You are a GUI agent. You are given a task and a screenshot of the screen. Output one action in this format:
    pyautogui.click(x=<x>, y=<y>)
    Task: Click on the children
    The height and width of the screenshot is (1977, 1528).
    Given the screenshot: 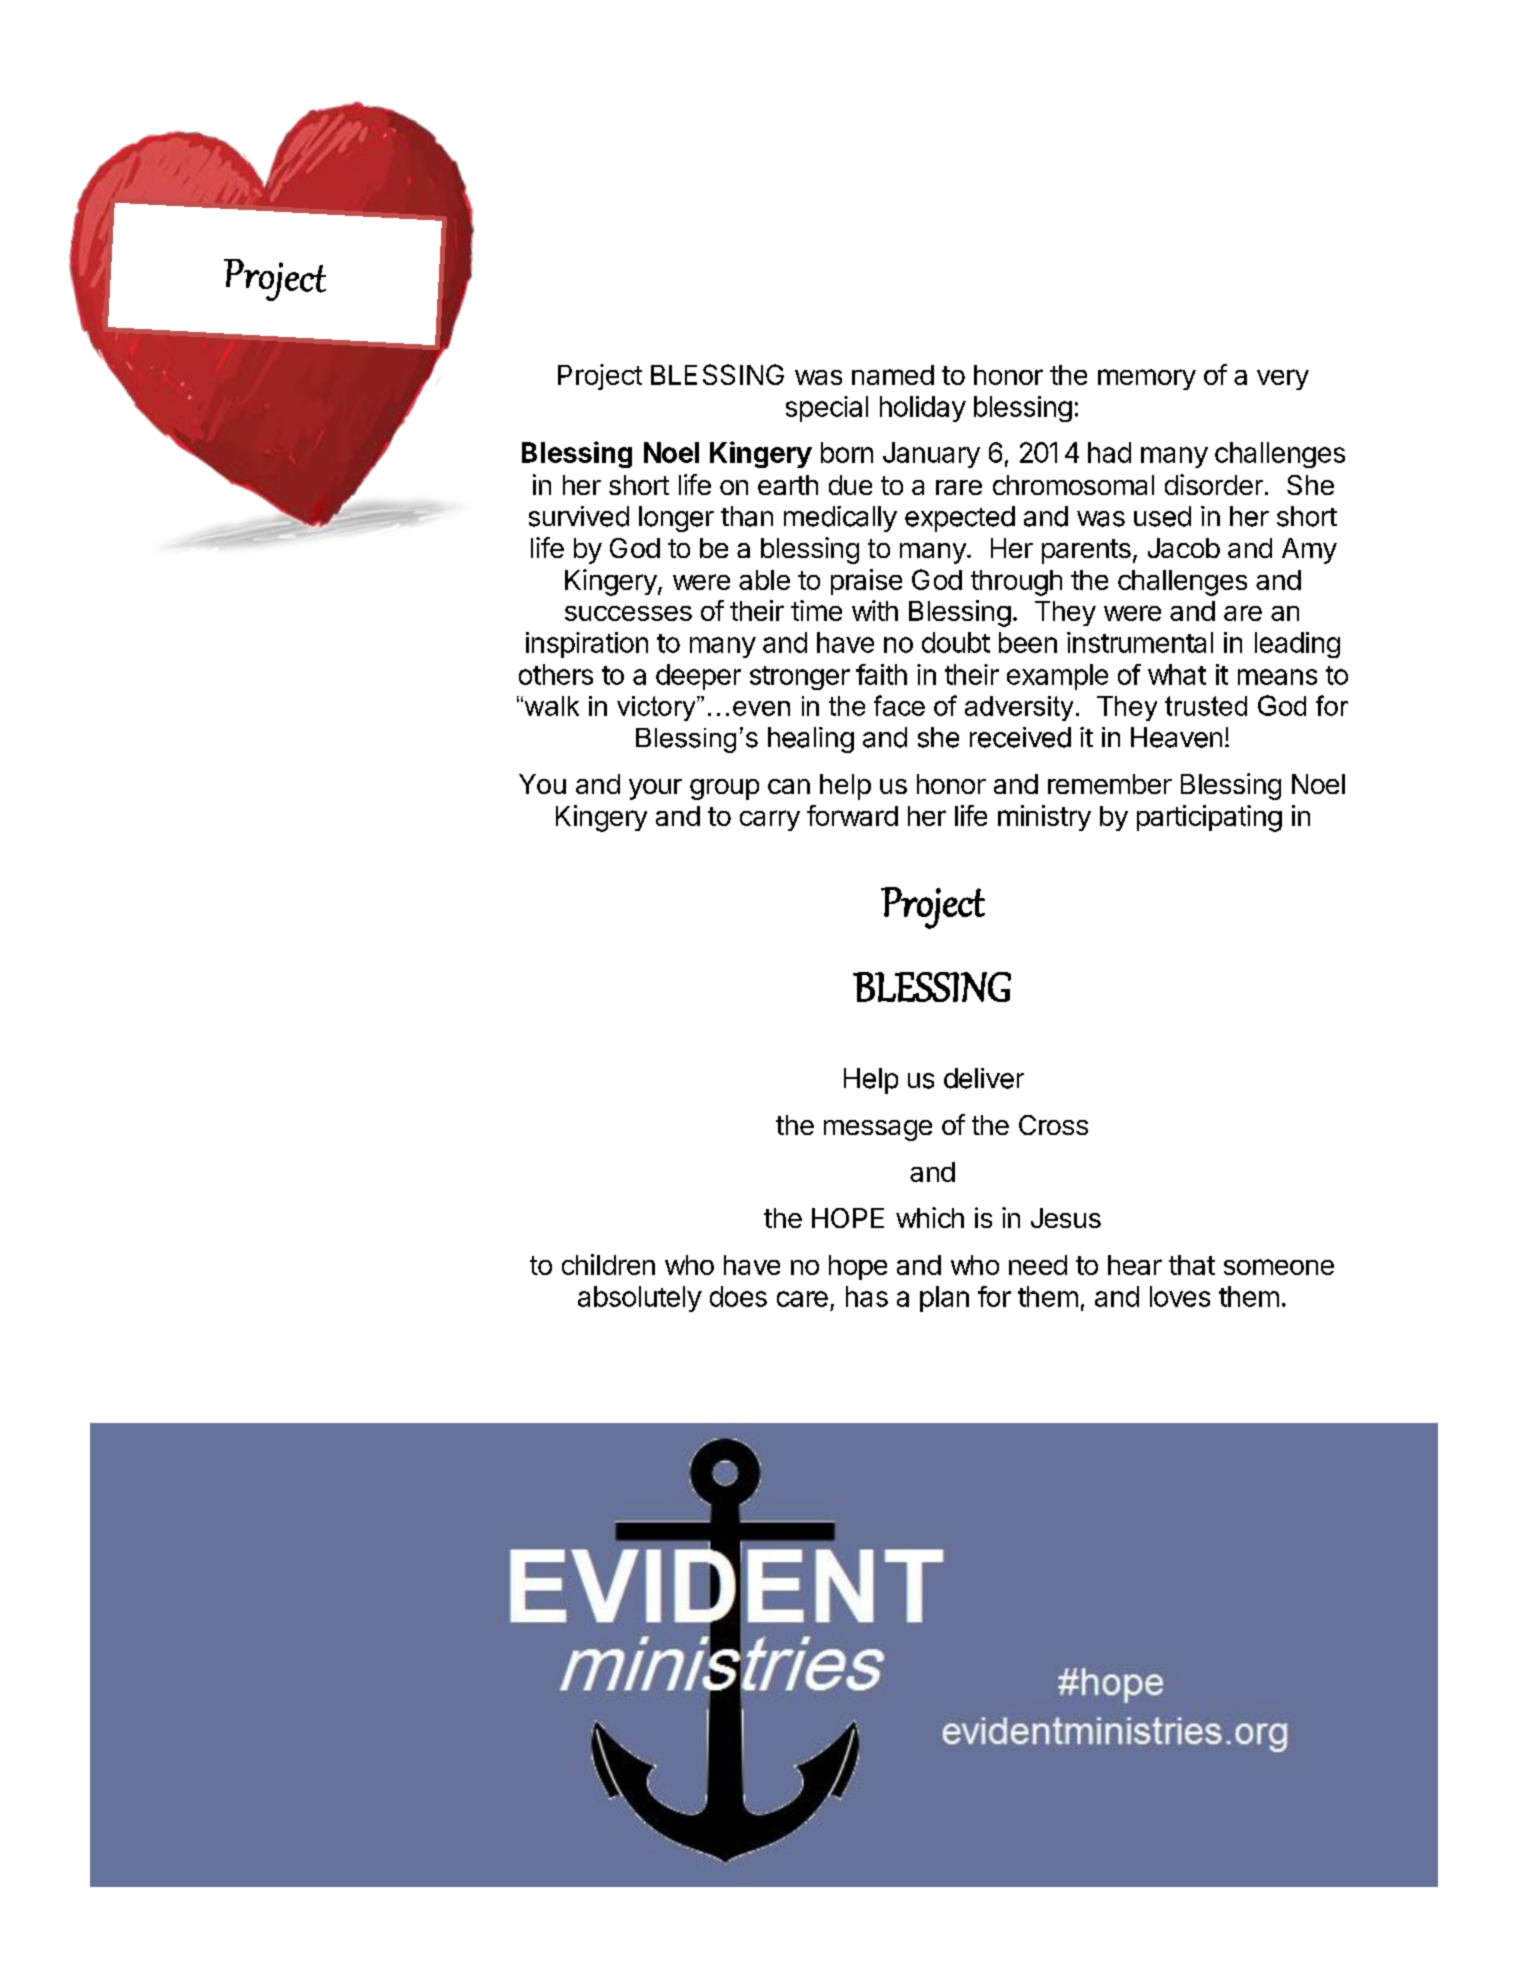 What is the action you would take?
    pyautogui.click(x=608, y=1264)
